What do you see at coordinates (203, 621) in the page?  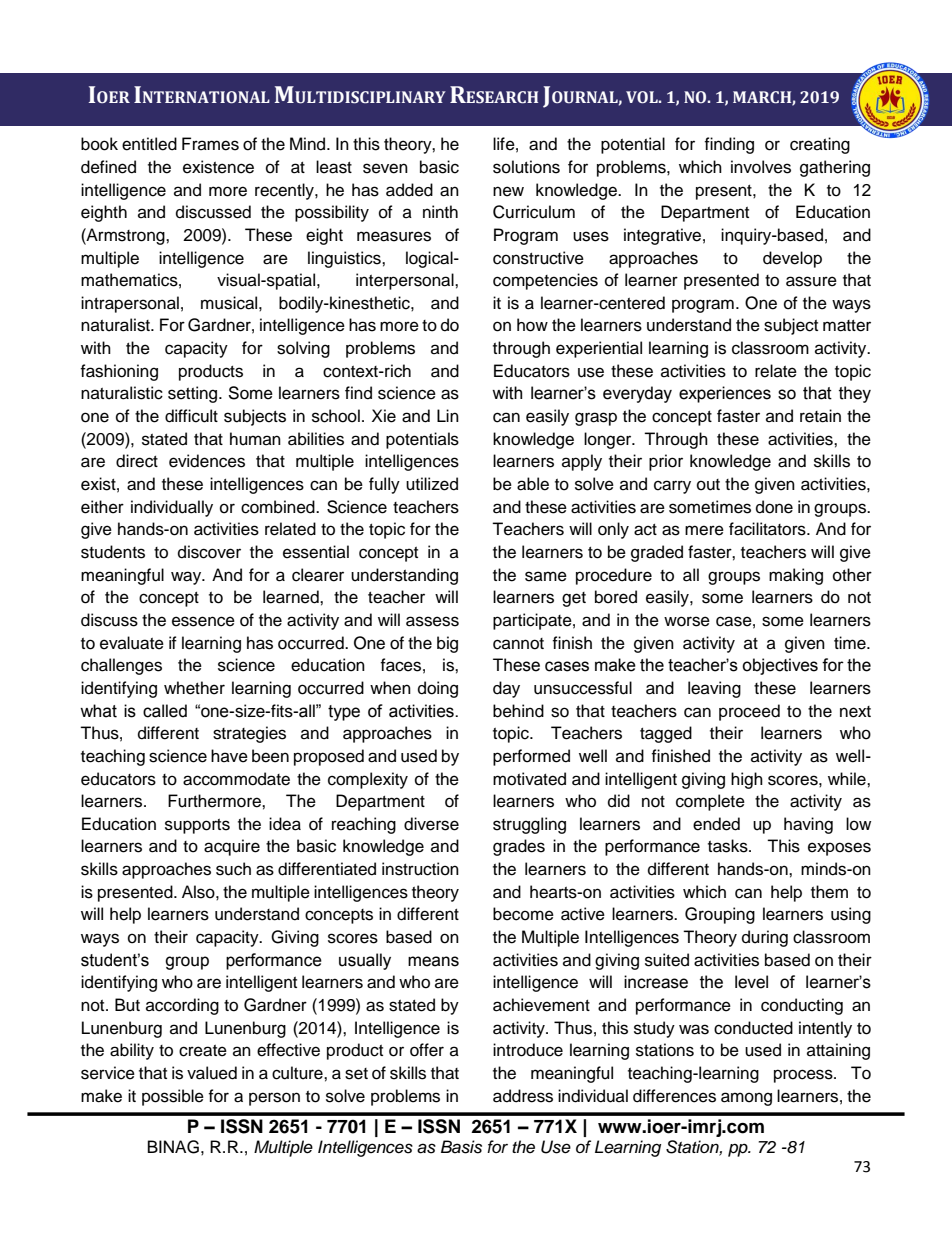 I see `essence` at bounding box center [203, 621].
